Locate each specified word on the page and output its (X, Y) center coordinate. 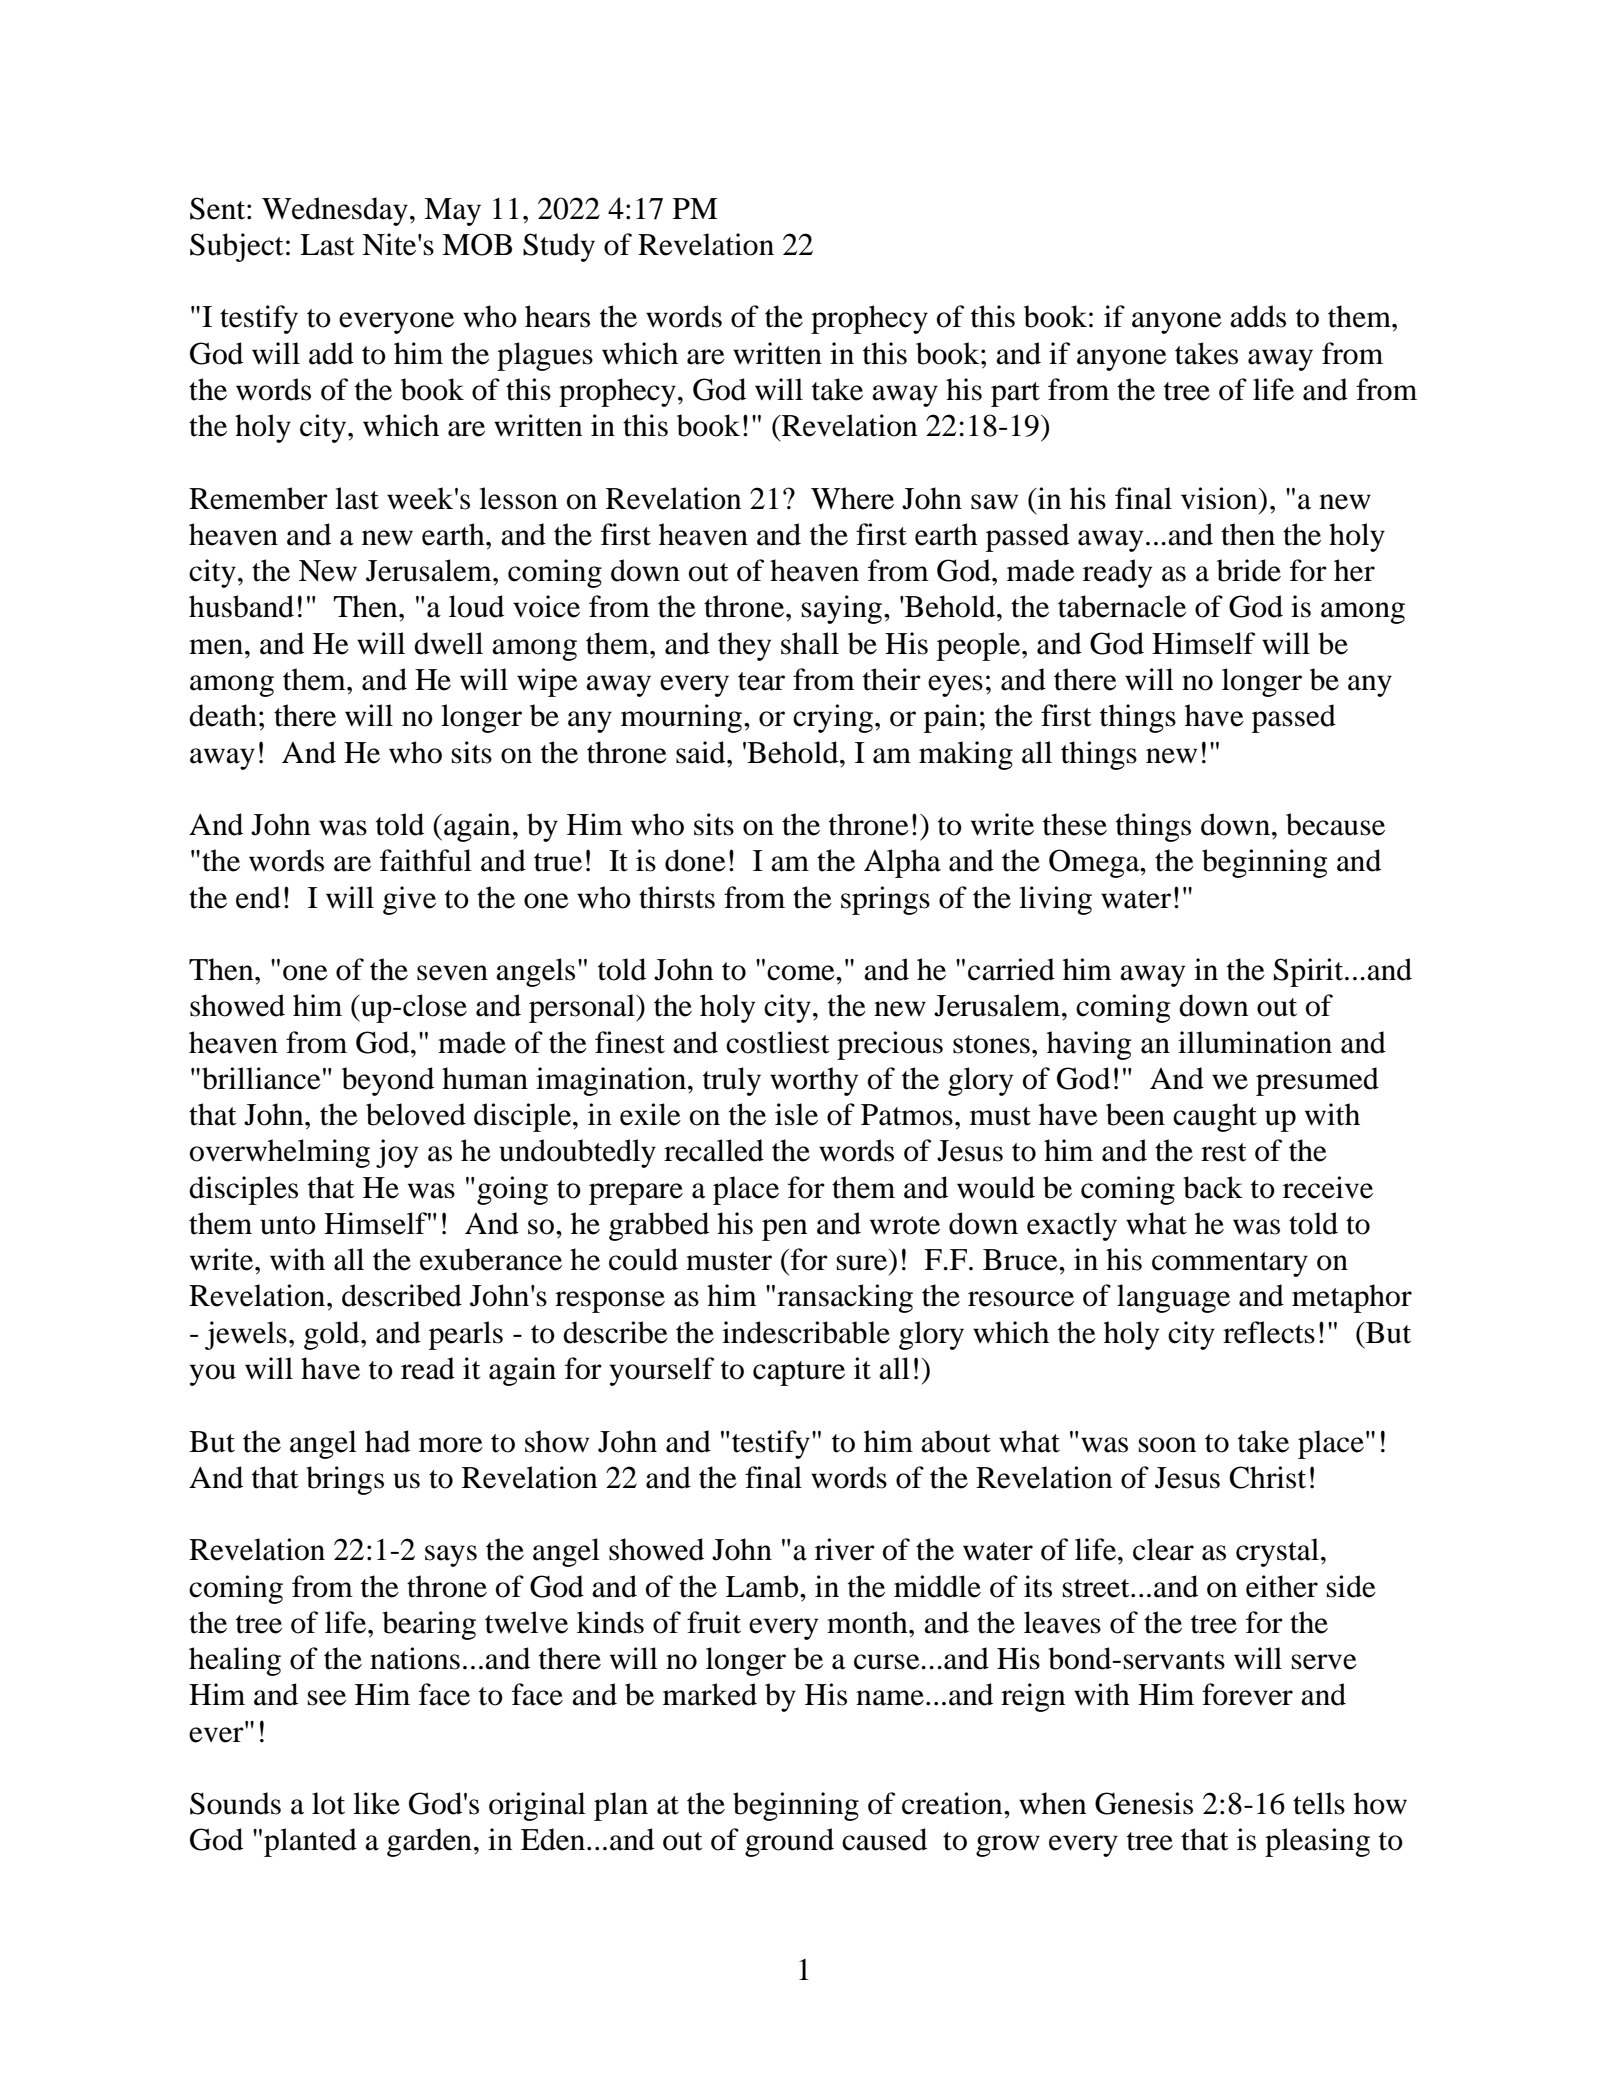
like (376, 1803)
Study (559, 247)
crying (833, 718)
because (1335, 824)
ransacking (845, 1298)
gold (333, 1335)
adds (1258, 316)
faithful (426, 860)
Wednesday (335, 211)
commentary (1230, 1264)
